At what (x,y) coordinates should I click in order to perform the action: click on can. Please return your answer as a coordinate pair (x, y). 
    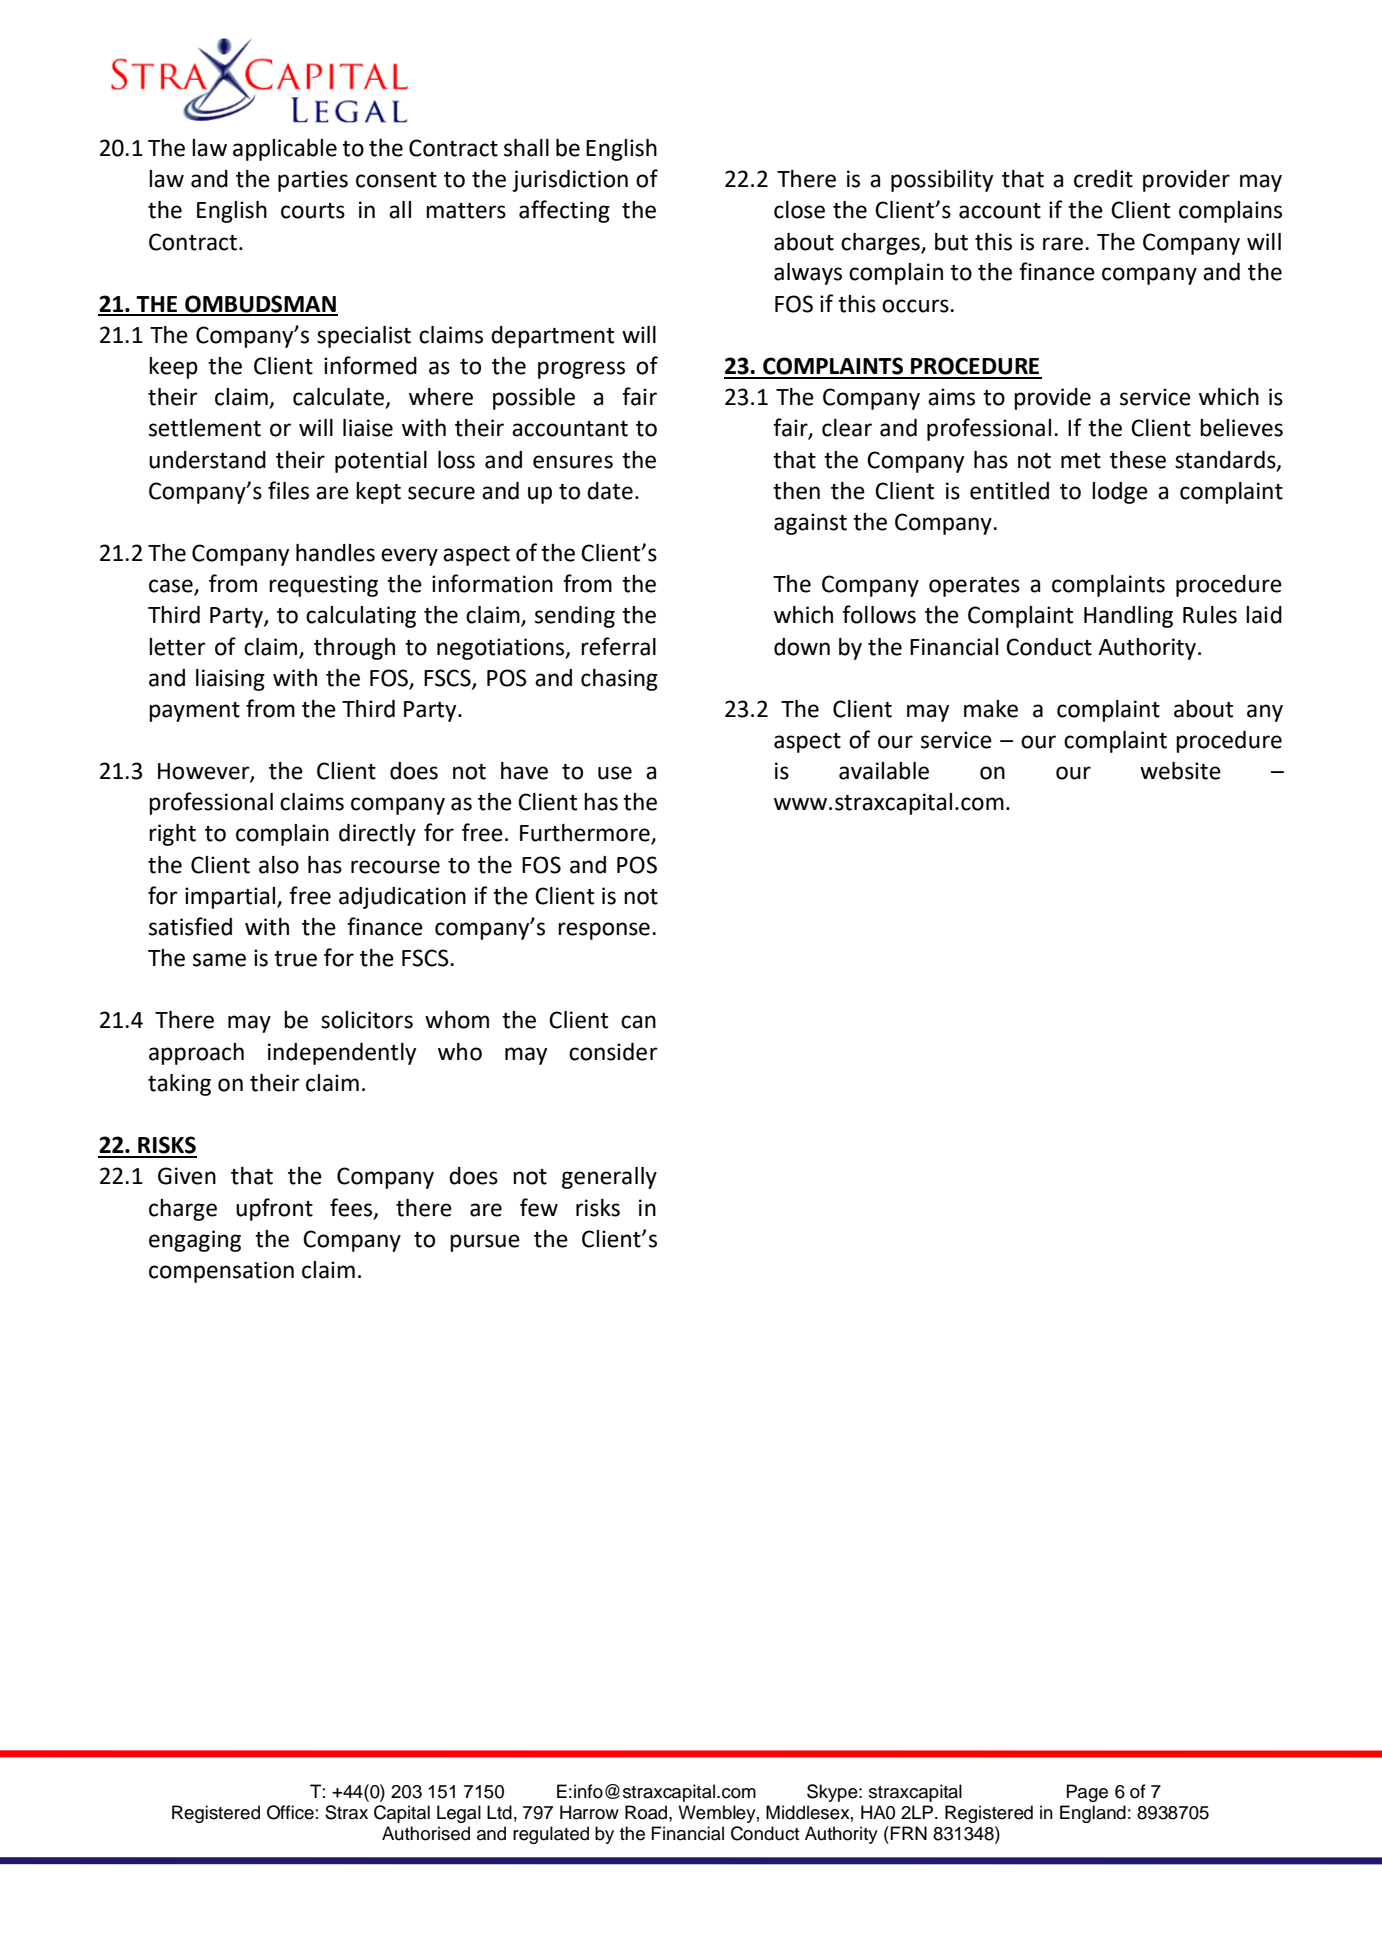
    Looking at the image, I should click on (638, 1022).
